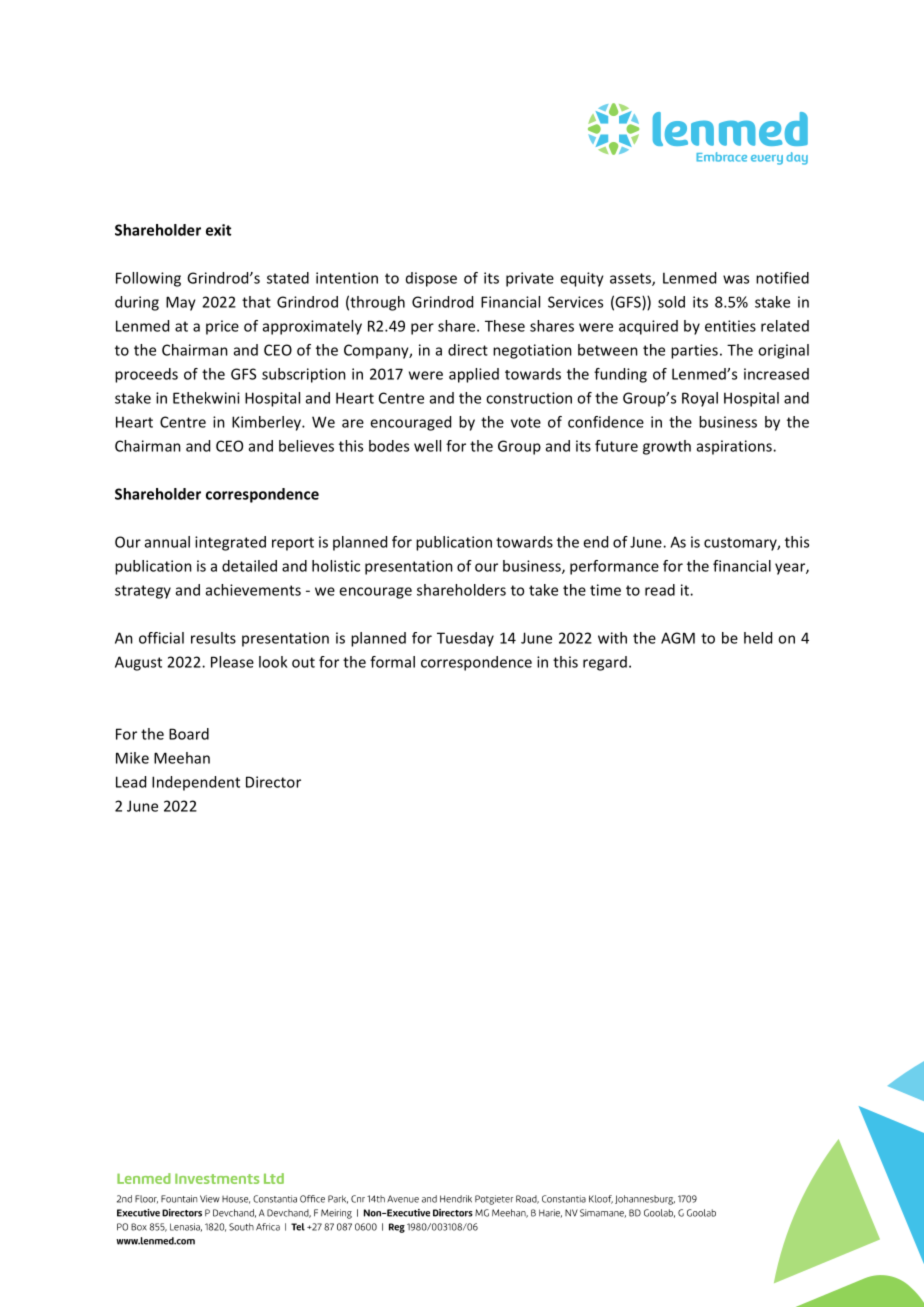  I want to click on was, so click(736, 279).
